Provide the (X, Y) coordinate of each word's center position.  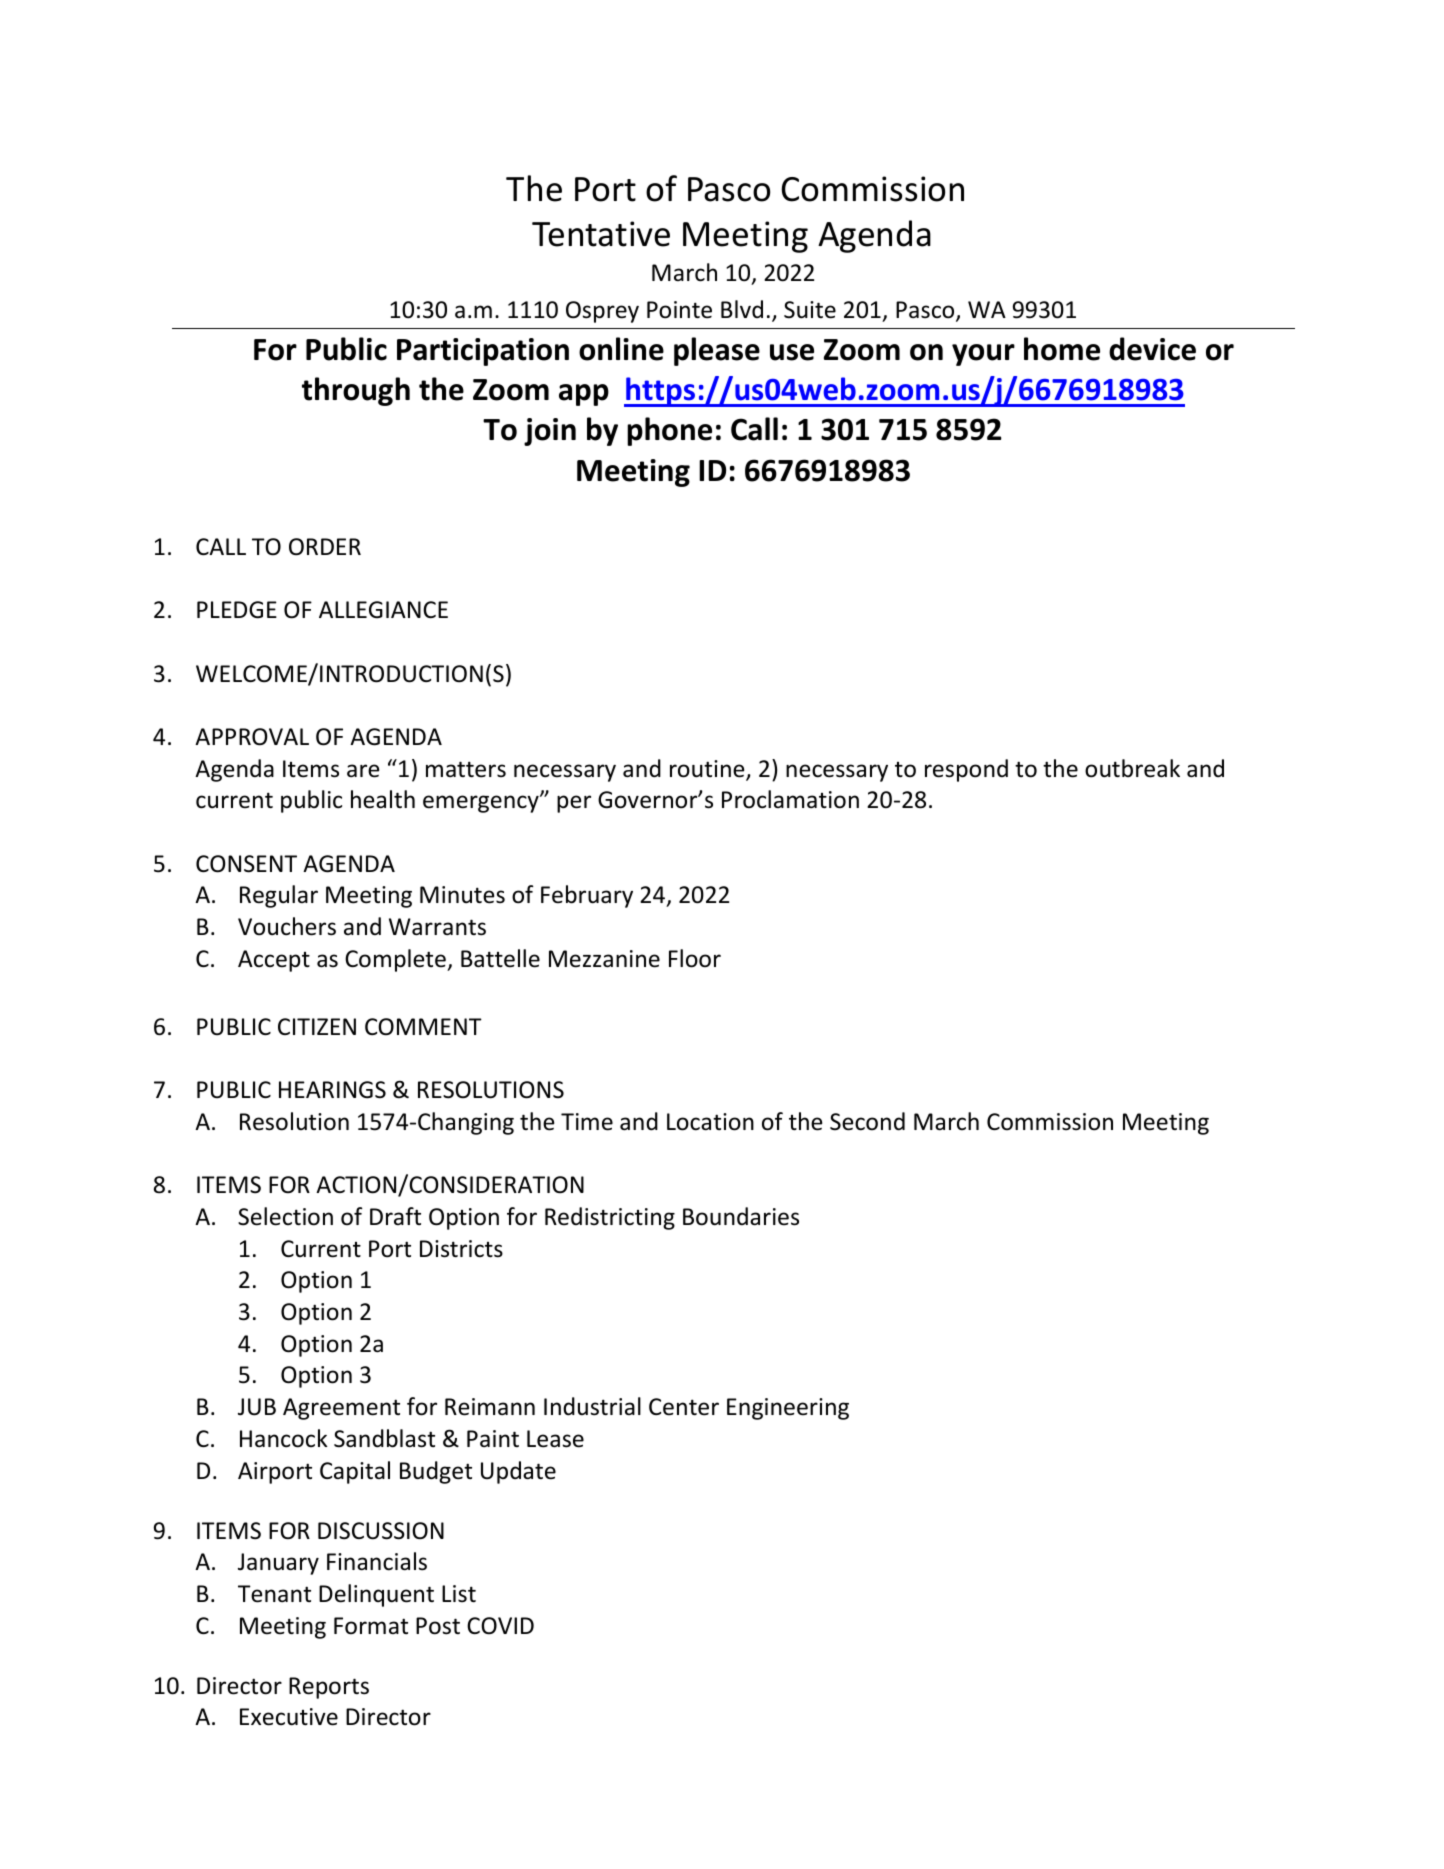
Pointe (679, 310)
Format (371, 1626)
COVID (500, 1626)
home (1062, 349)
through (356, 391)
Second (867, 1121)
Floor (695, 958)
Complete (396, 960)
